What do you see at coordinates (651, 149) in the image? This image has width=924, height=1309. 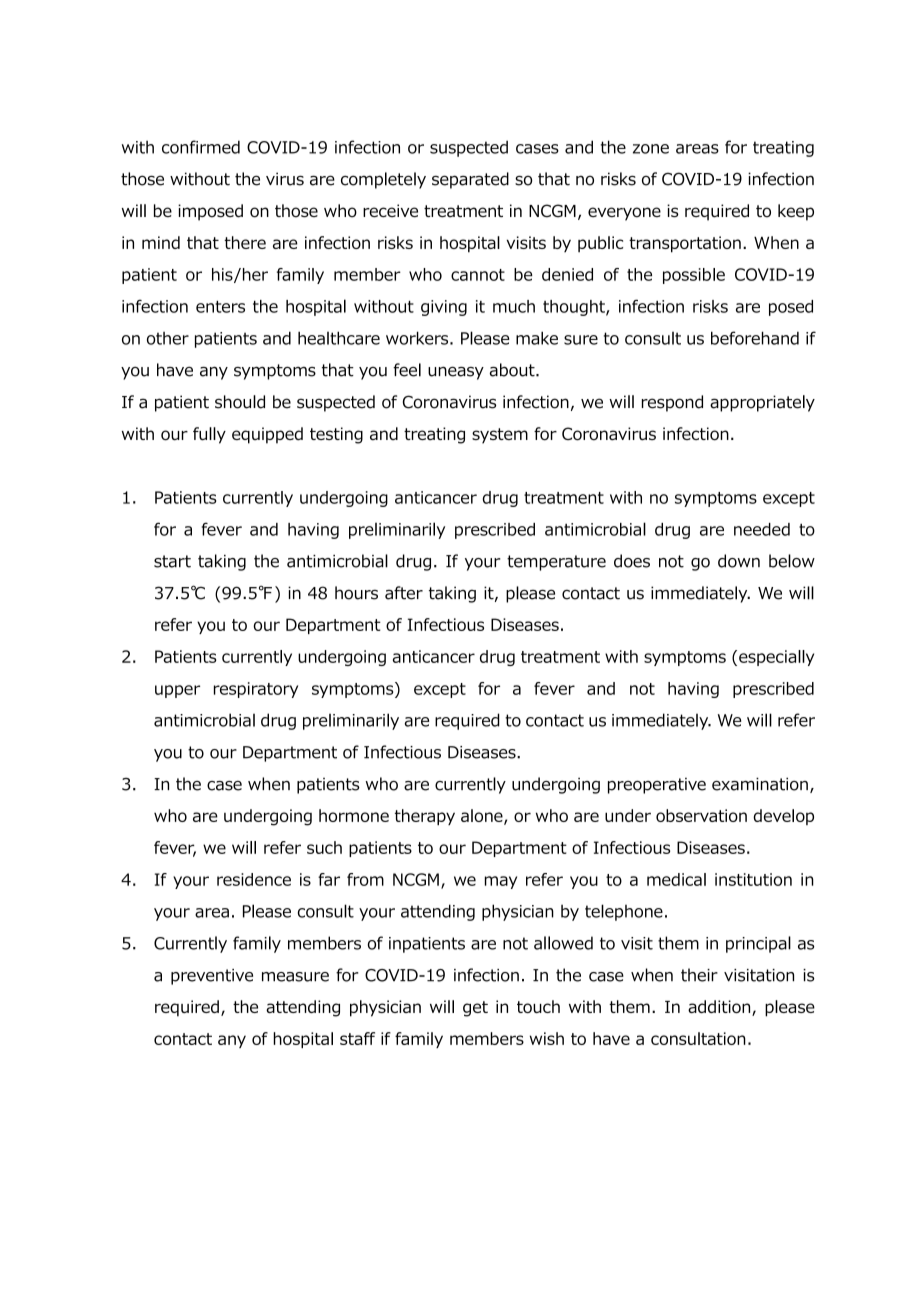 I see `zone` at bounding box center [651, 149].
